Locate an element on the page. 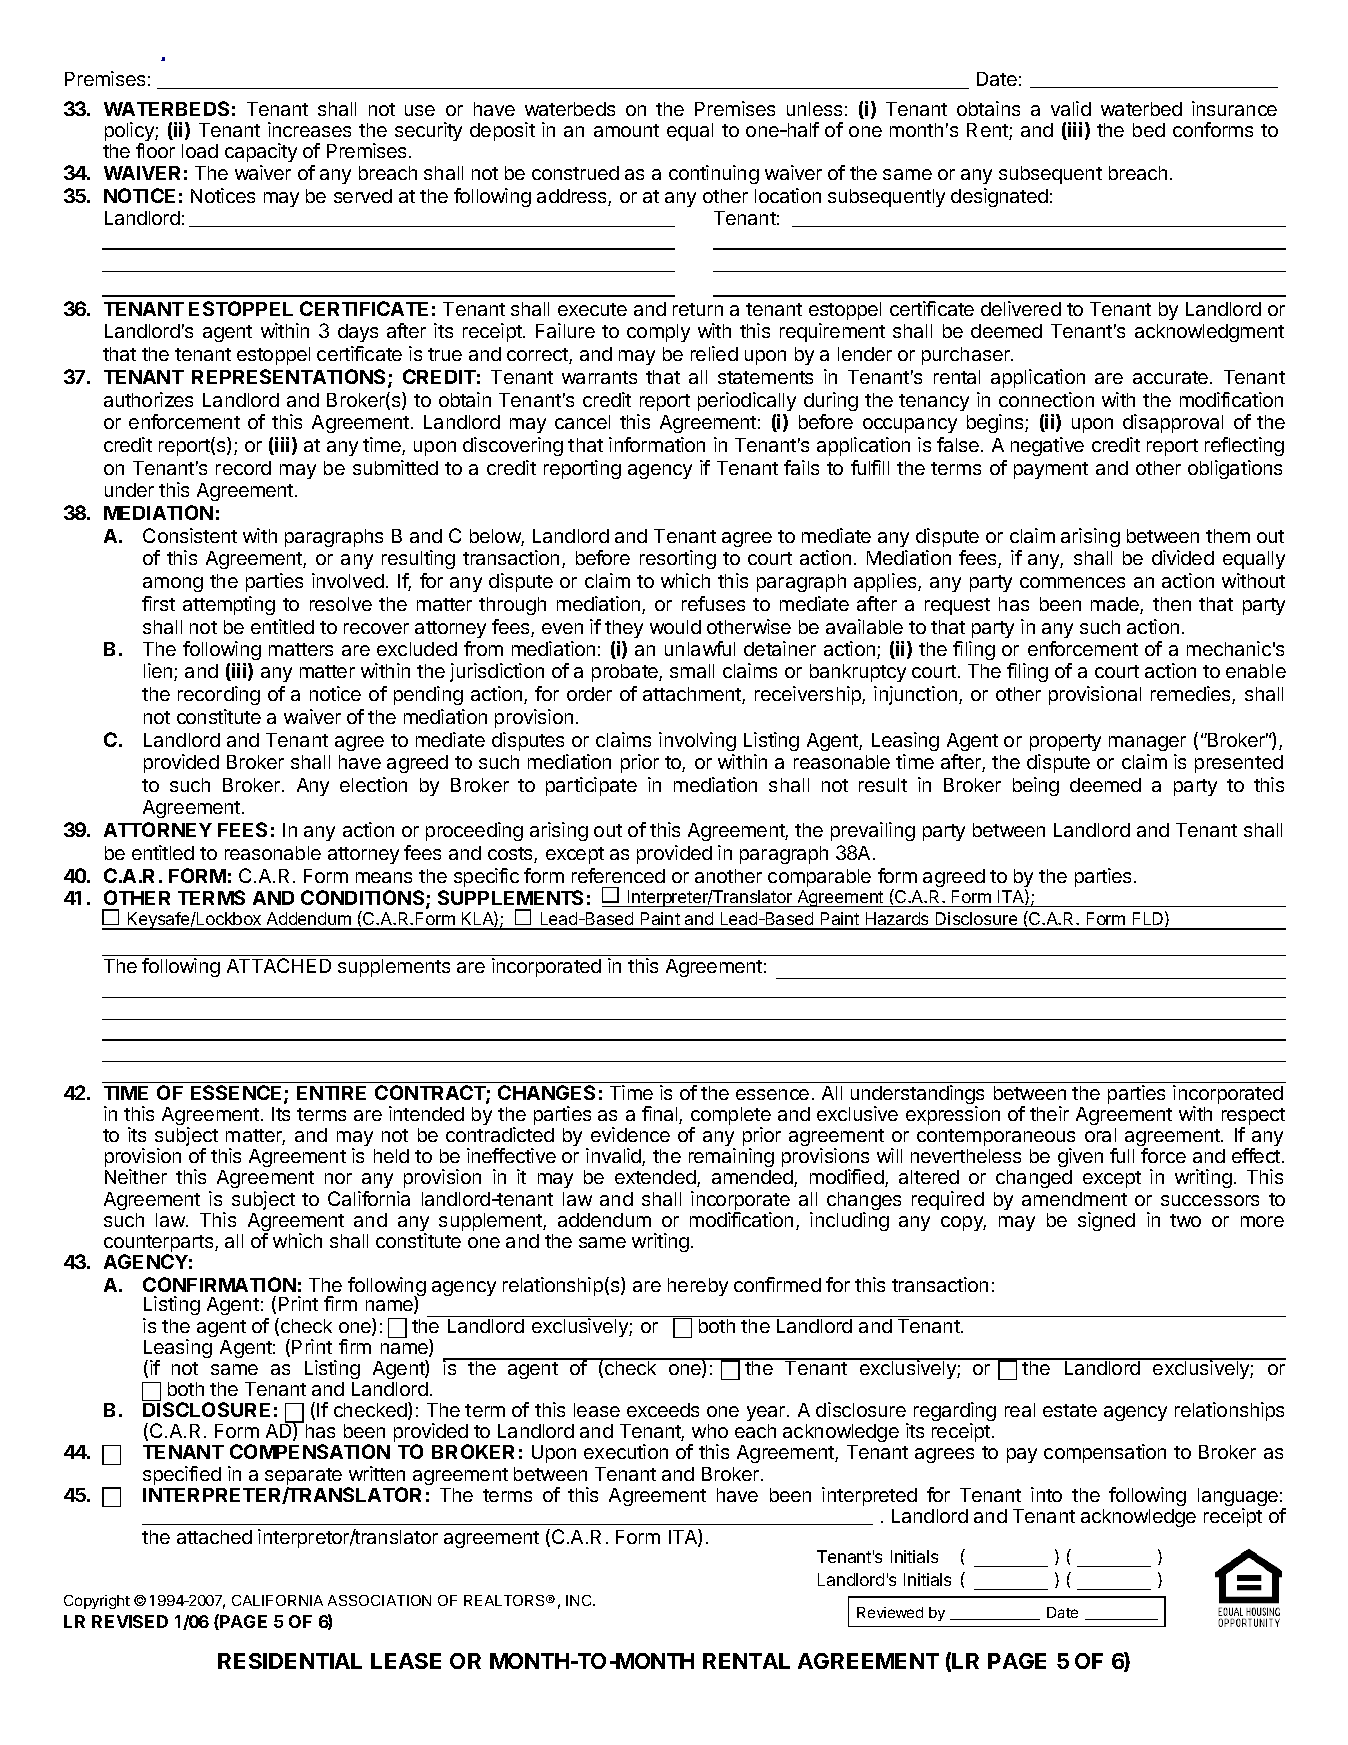 Image resolution: width=1348 pixels, height=1745 pixels. being is located at coordinates (1036, 786).
